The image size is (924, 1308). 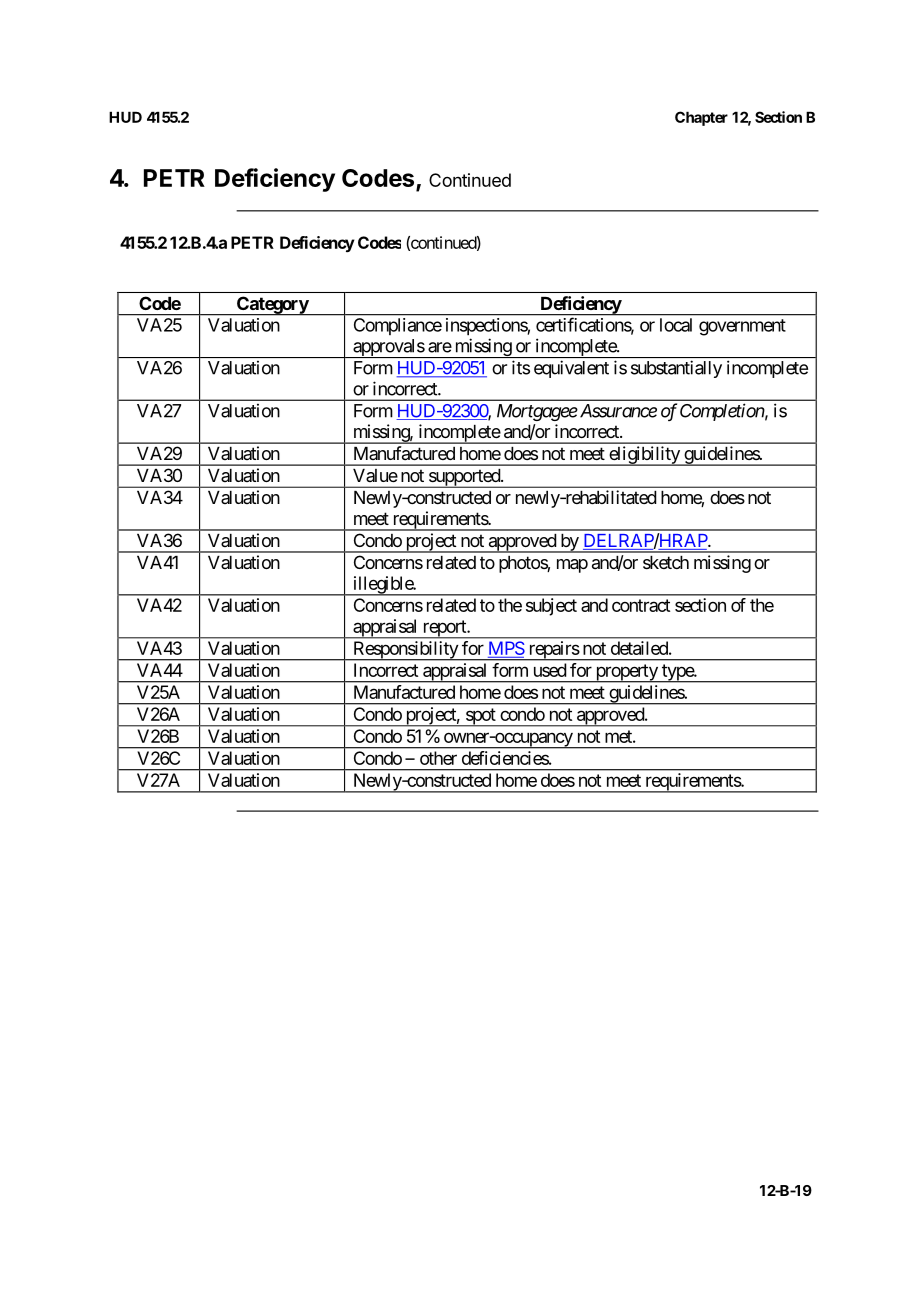 I want to click on Category, so click(x=272, y=306).
